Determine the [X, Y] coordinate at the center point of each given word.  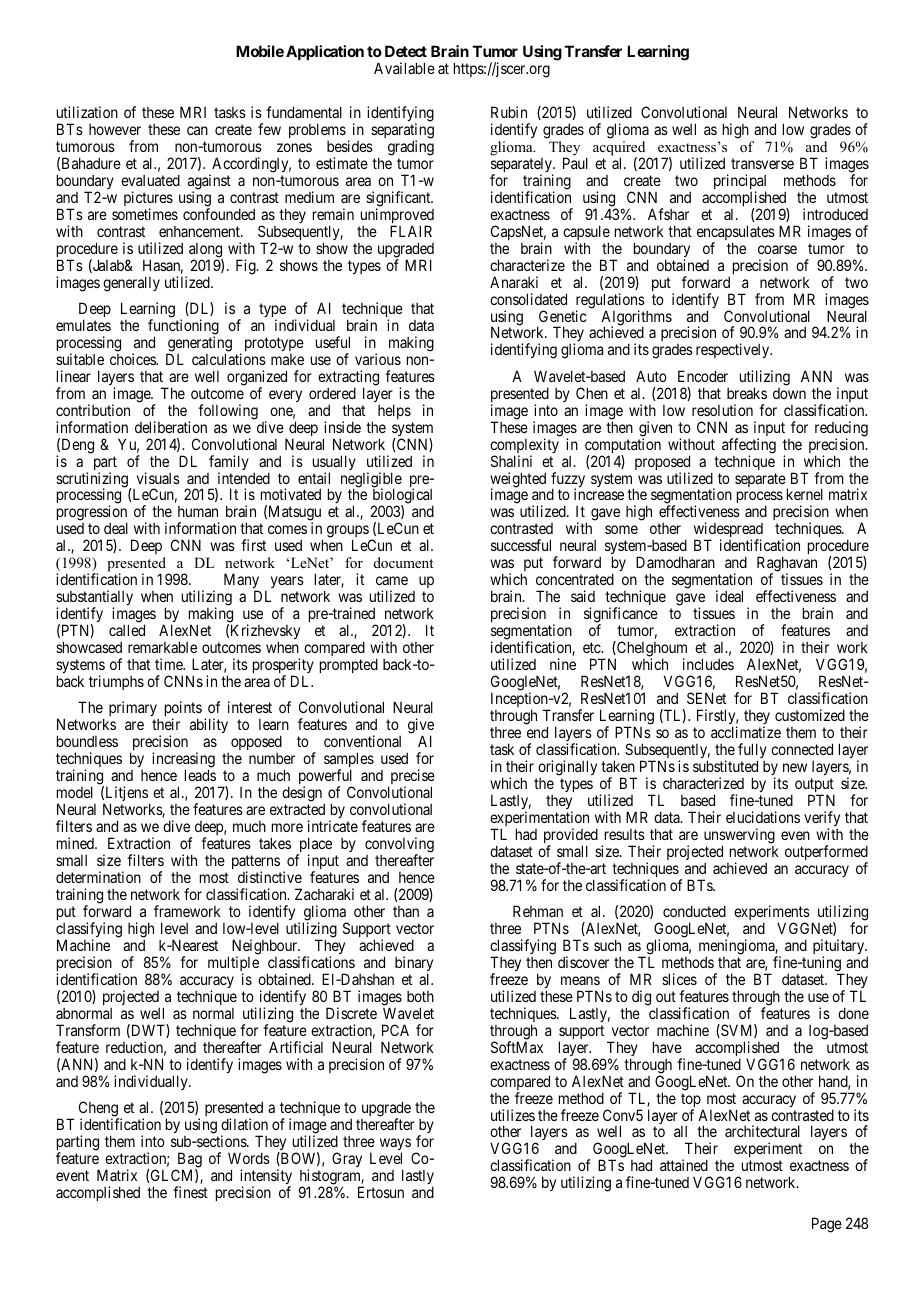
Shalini [511, 461]
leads [200, 775]
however [115, 129]
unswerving [739, 837]
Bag [188, 1161]
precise [411, 778]
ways [395, 1145]
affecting [749, 447]
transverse [762, 163]
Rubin [509, 112]
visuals [158, 478]
